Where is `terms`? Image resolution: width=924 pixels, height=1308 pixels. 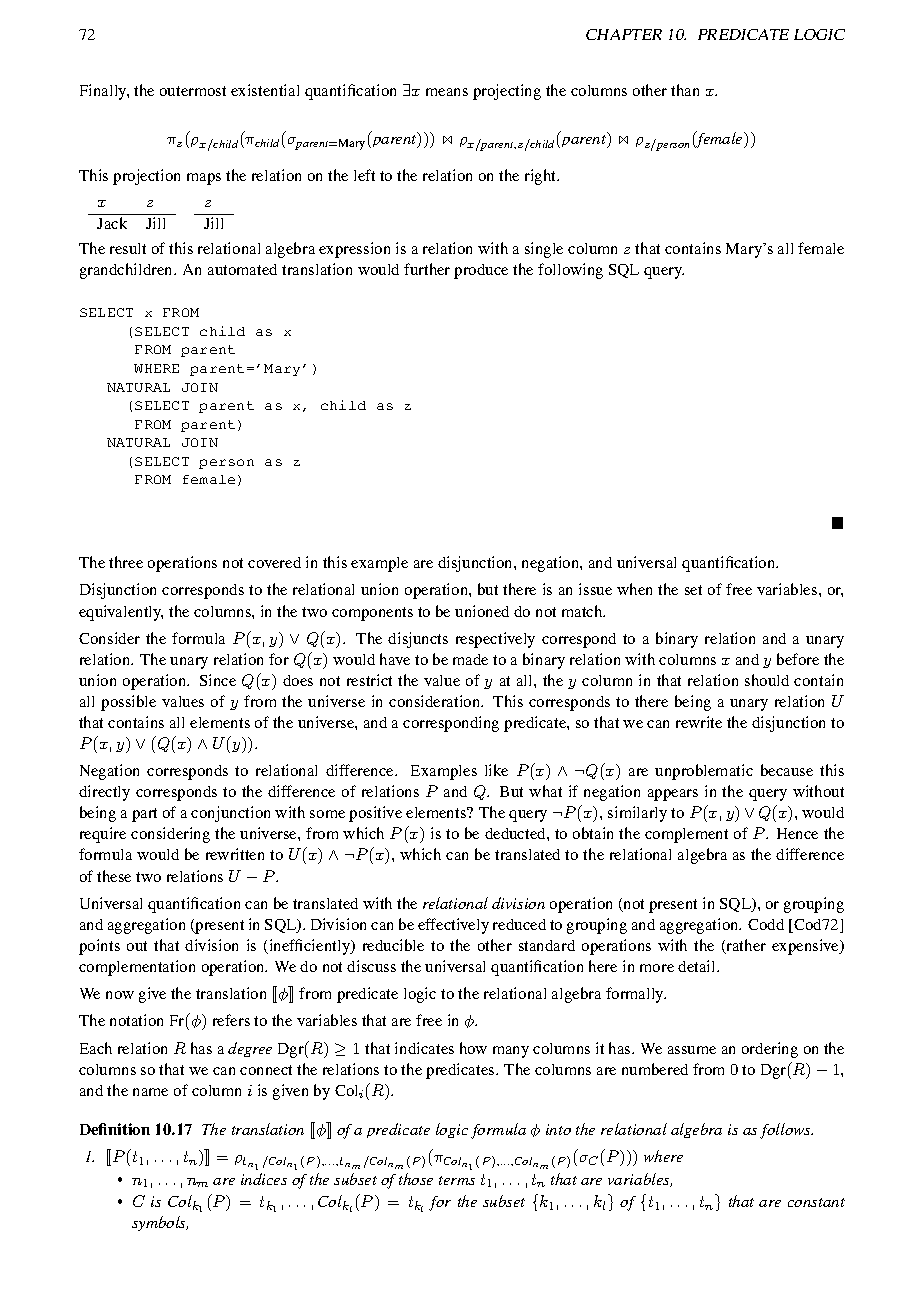 terms is located at coordinates (457, 1180).
